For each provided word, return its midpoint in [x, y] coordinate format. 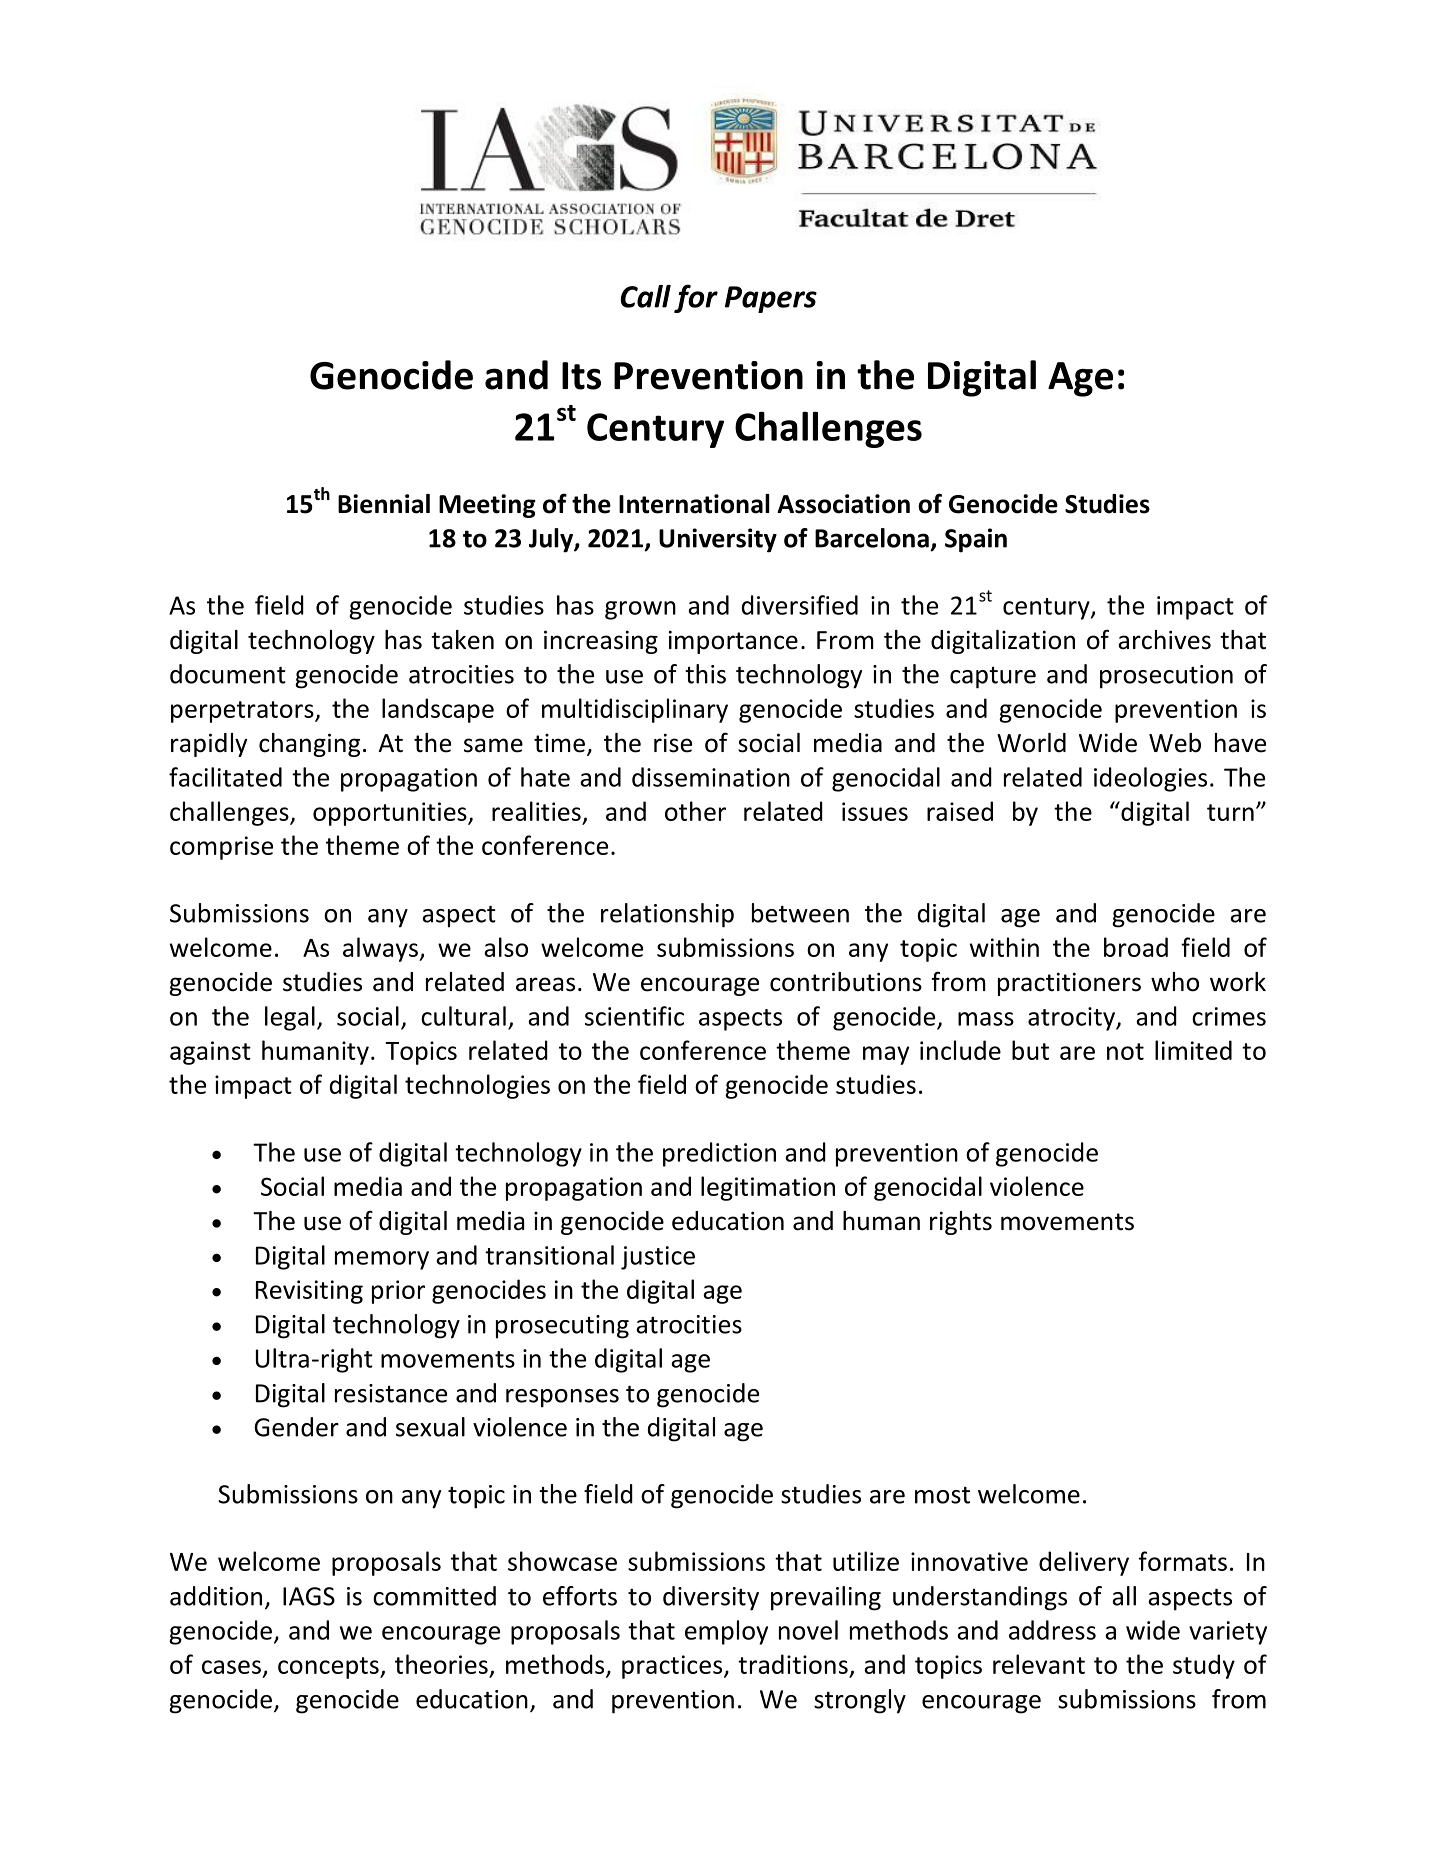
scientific [634, 1016]
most [942, 1495]
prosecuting [562, 1327]
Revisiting [309, 1292]
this [705, 674]
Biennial [384, 504]
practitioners [1069, 984]
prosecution [1166, 677]
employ [726, 1632]
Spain [976, 540]
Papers [771, 299]
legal [290, 1018]
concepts [329, 1668]
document [228, 674]
